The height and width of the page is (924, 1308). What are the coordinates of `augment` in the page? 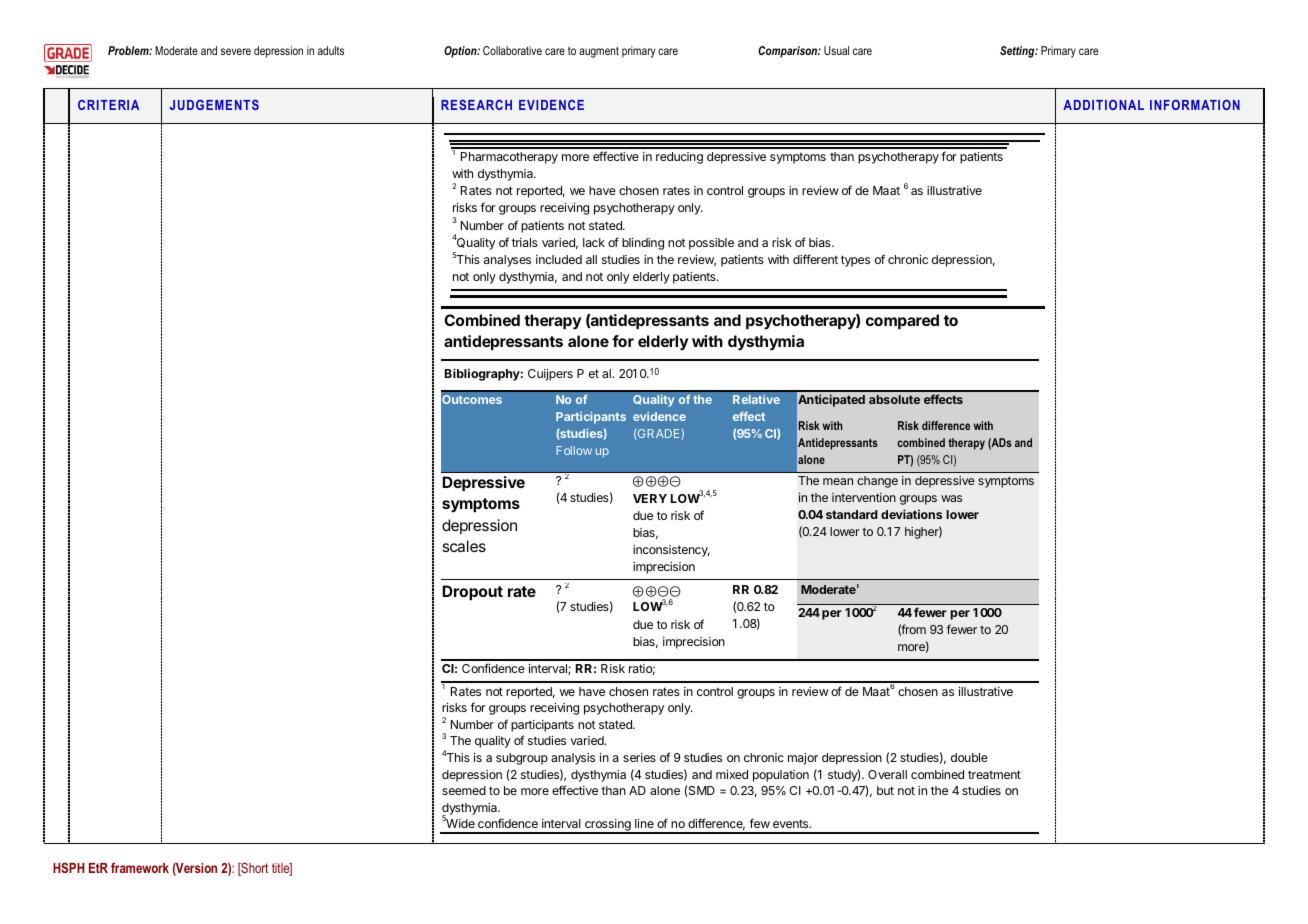 It's located at (599, 52).
